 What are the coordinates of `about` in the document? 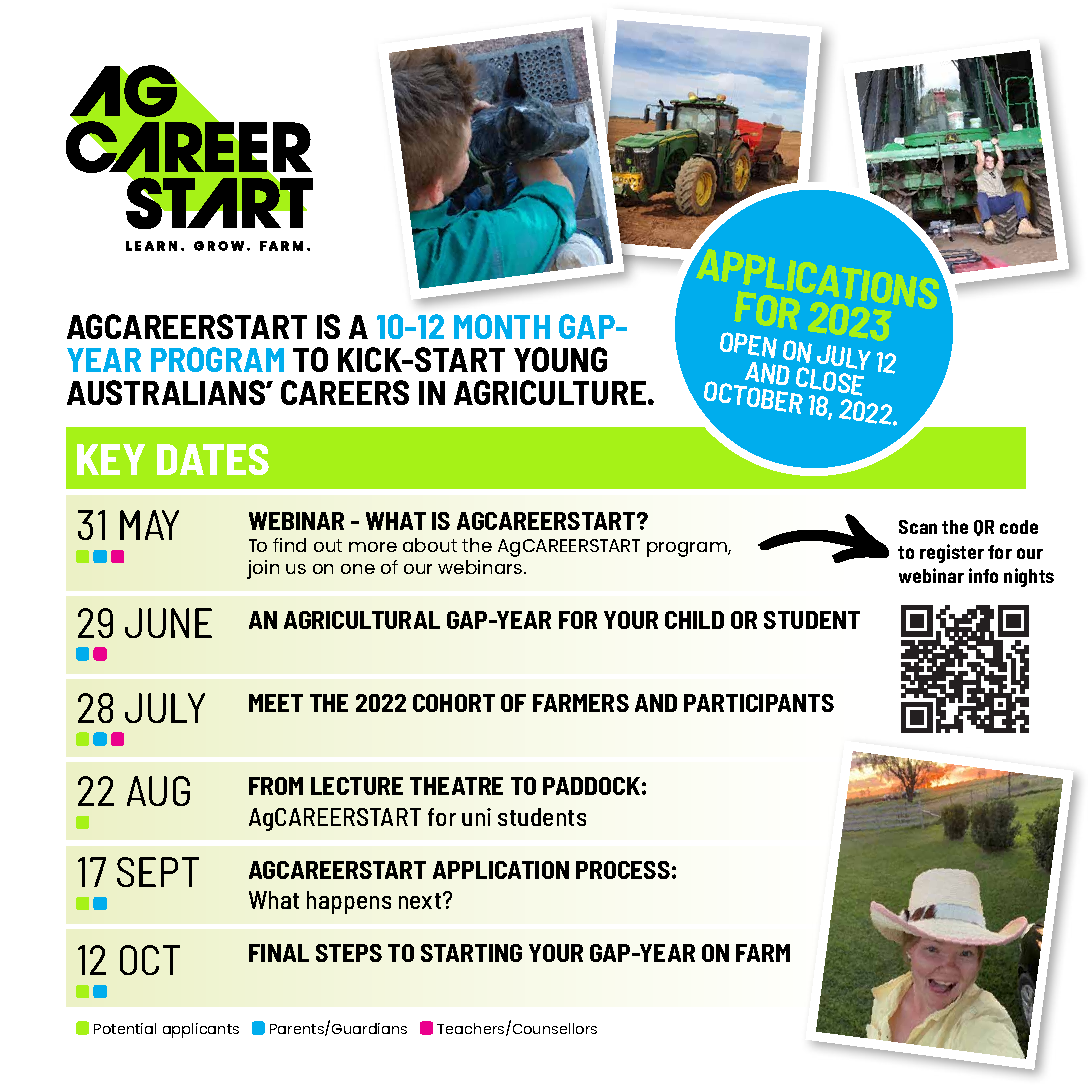 It's located at (430, 545).
